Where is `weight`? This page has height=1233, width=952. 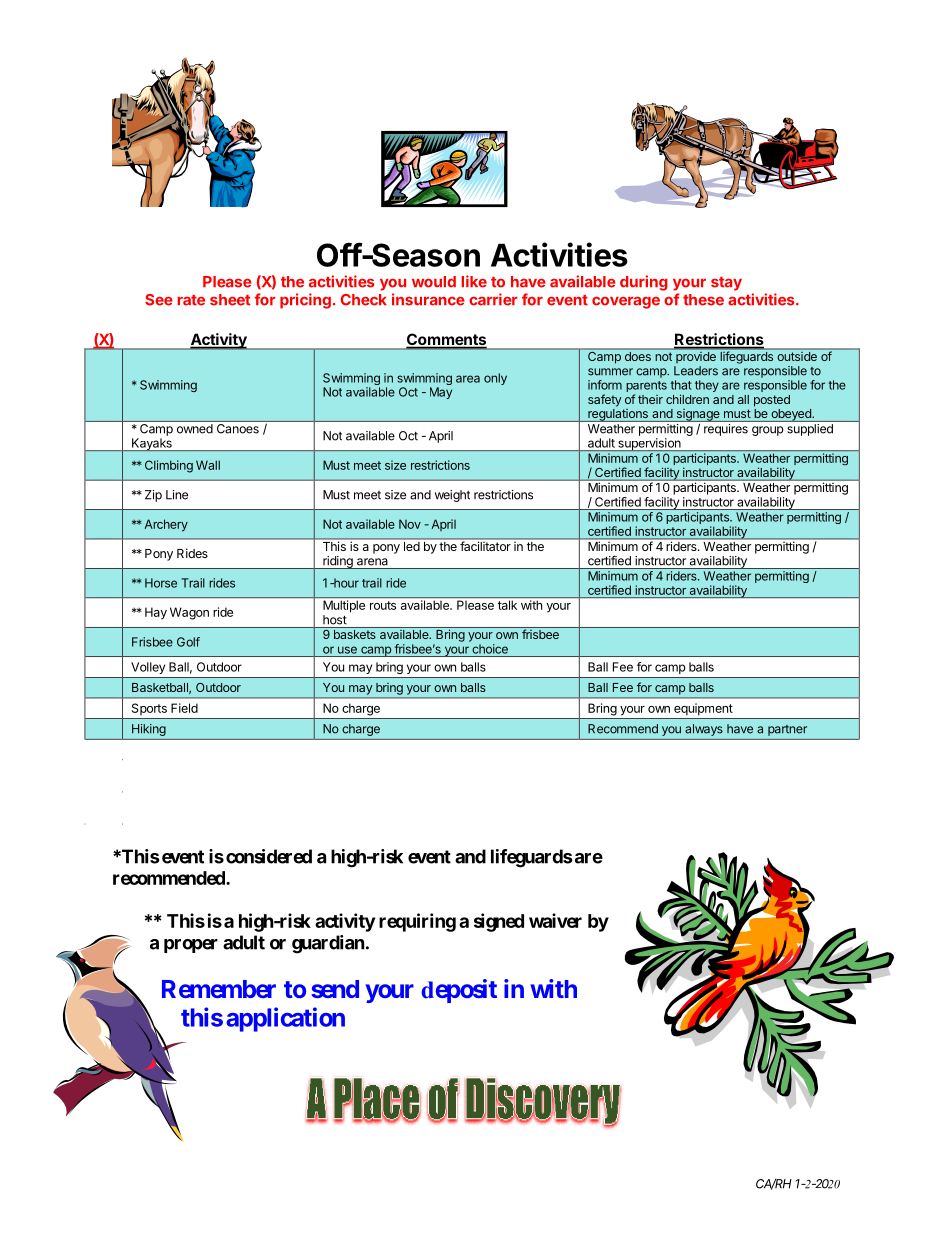
weight is located at coordinates (452, 496).
